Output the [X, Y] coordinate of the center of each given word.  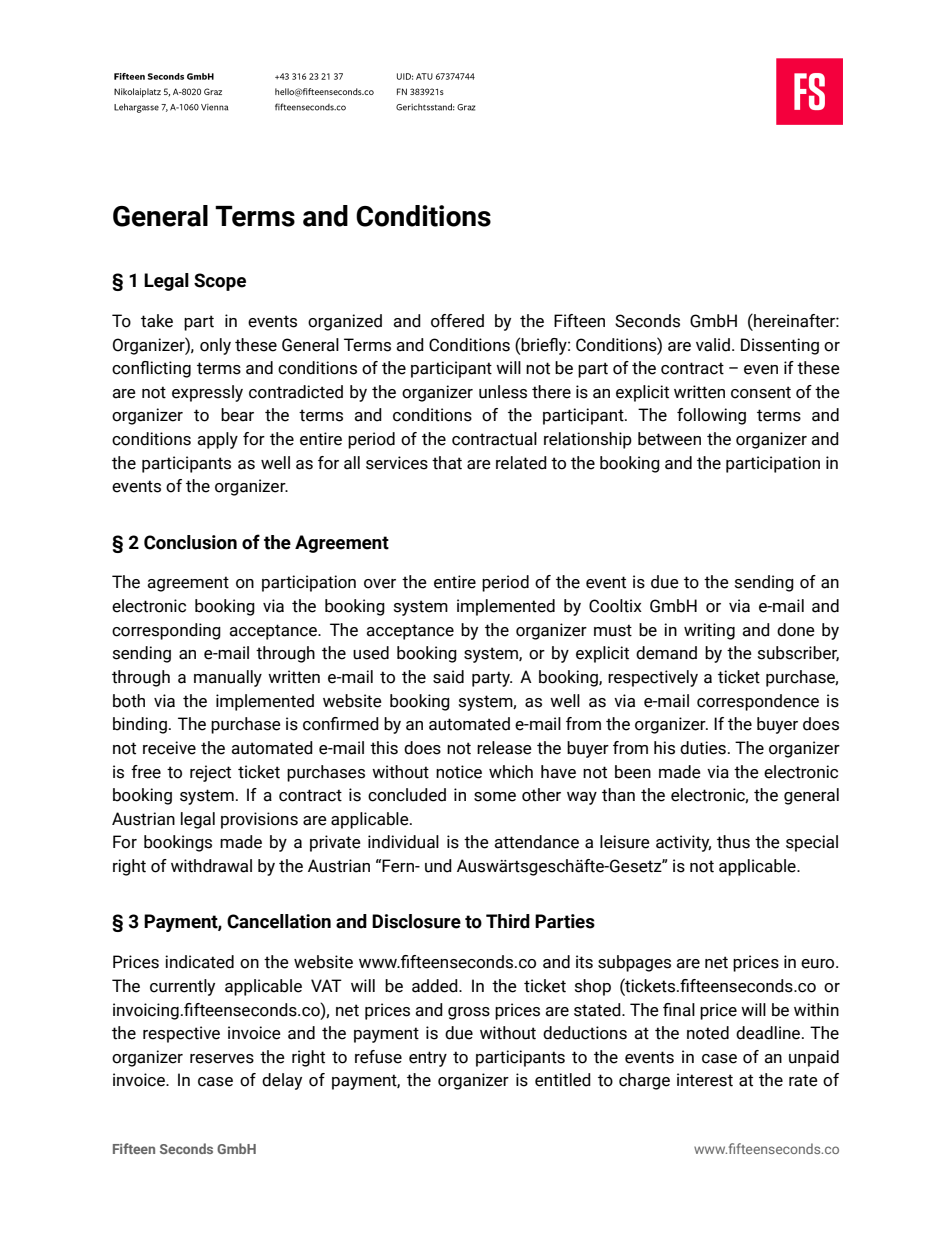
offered [457, 321]
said [448, 677]
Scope [220, 282]
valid [713, 345]
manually [228, 678]
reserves [222, 1059]
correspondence [758, 702]
